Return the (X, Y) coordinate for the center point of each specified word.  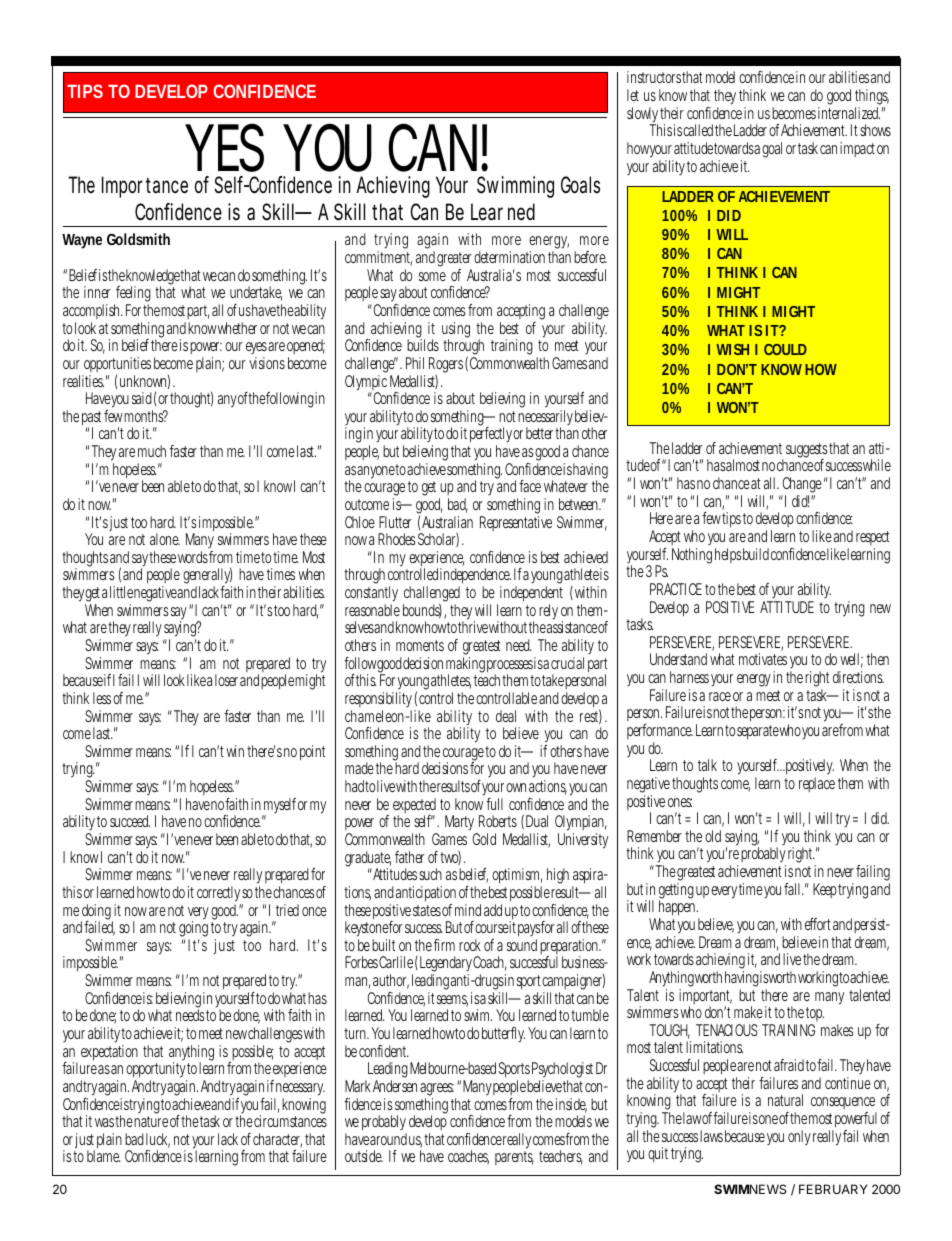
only (799, 1138)
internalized (849, 113)
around (388, 1139)
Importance (145, 187)
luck (158, 1140)
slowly (642, 116)
